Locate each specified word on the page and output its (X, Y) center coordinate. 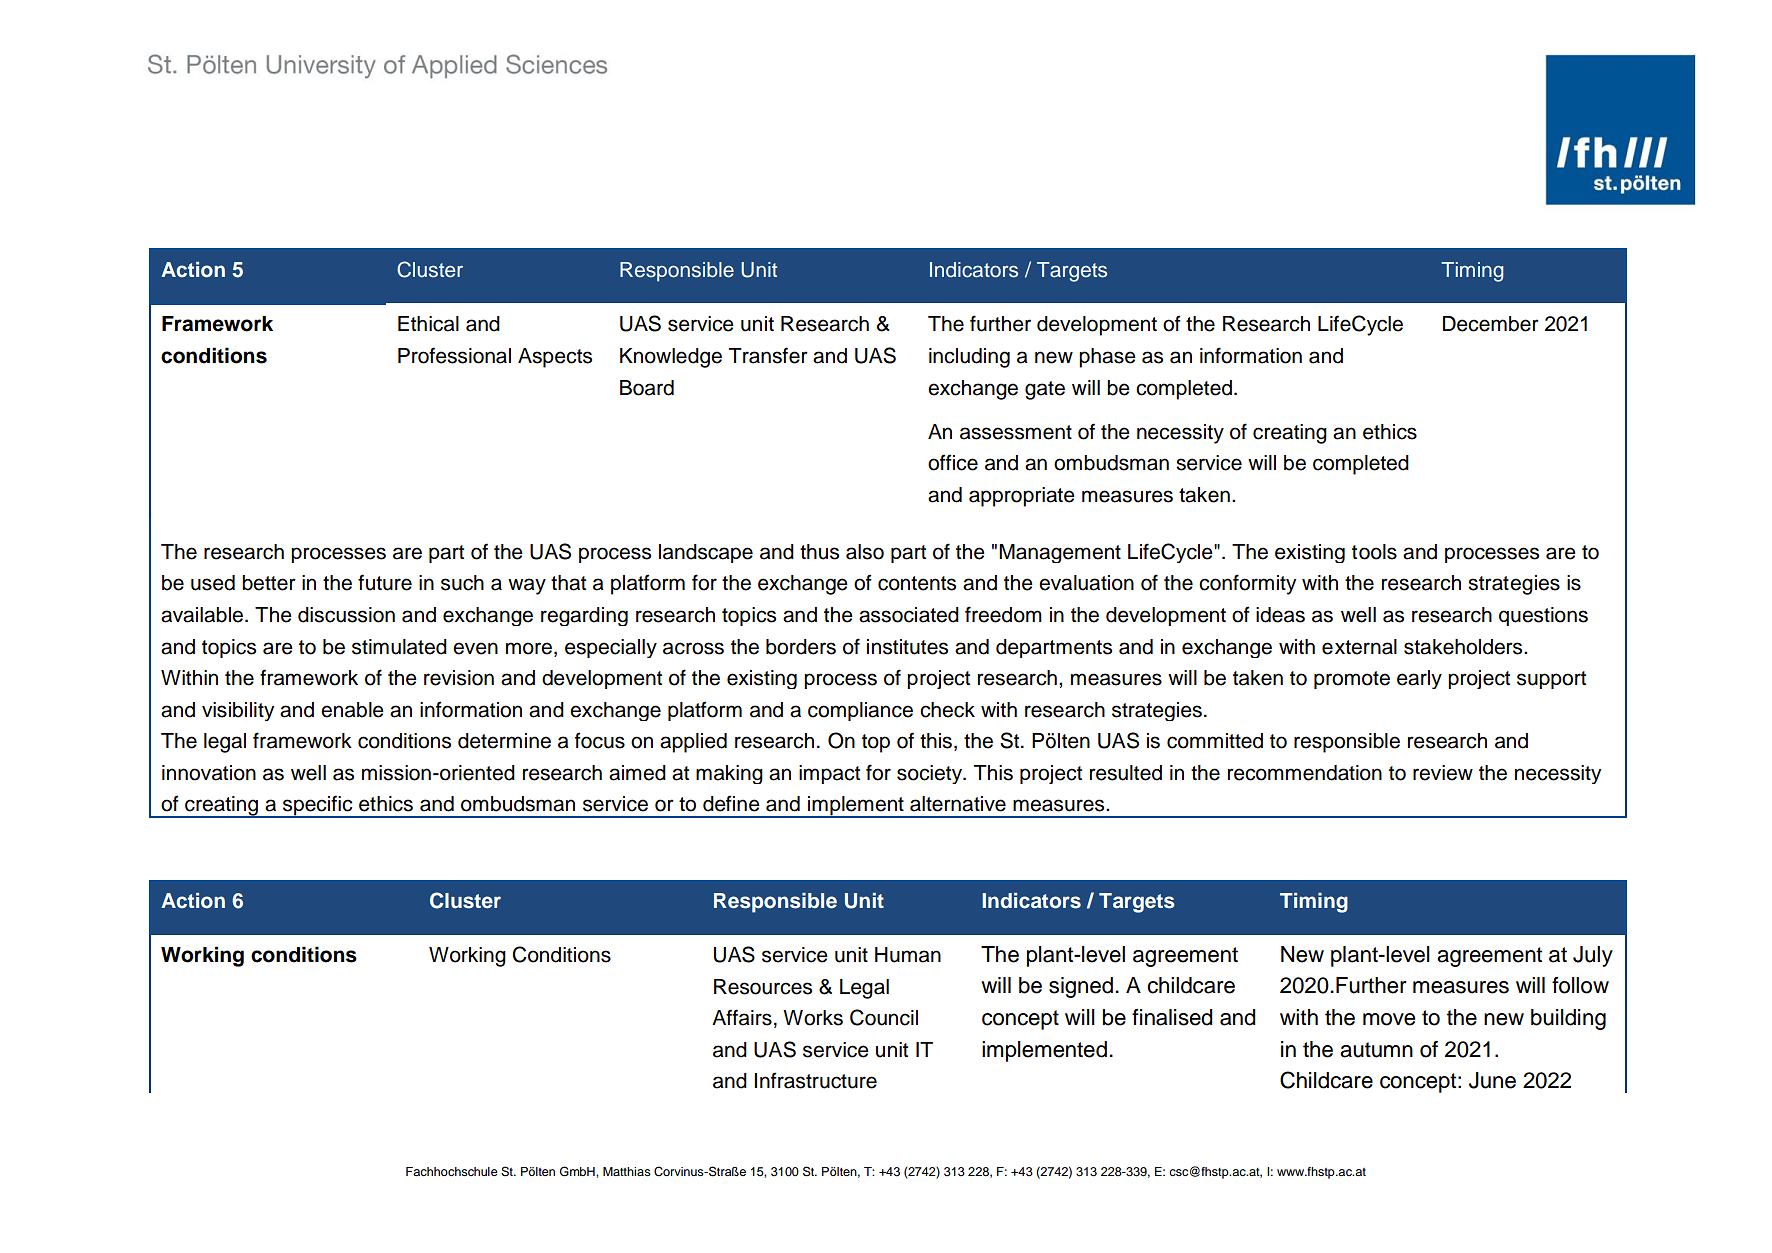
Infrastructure (815, 1080)
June (1492, 1080)
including (969, 358)
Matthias (627, 1171)
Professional (454, 355)
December (1491, 324)
